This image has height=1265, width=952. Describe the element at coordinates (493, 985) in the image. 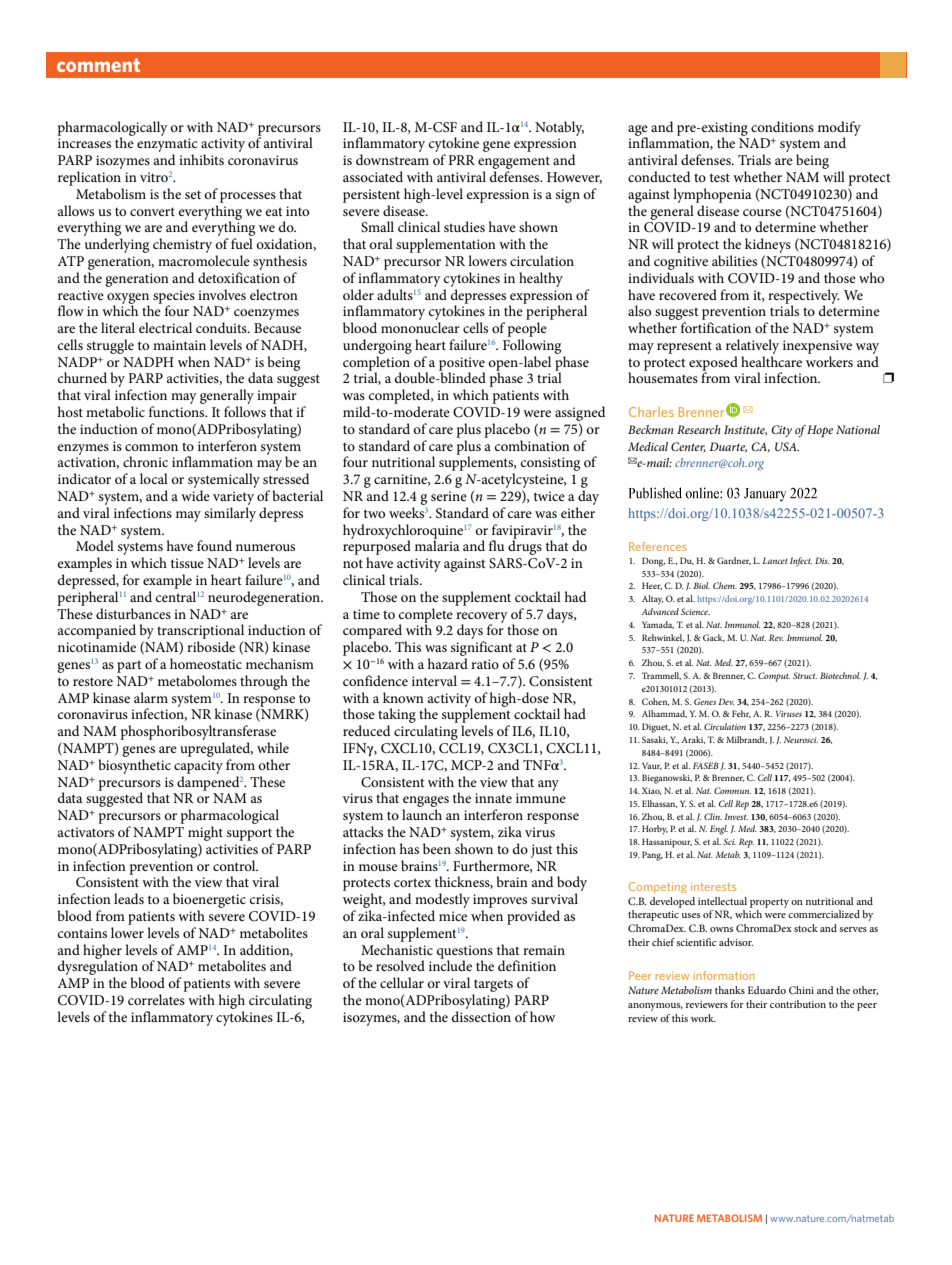

I see `targets` at that location.
